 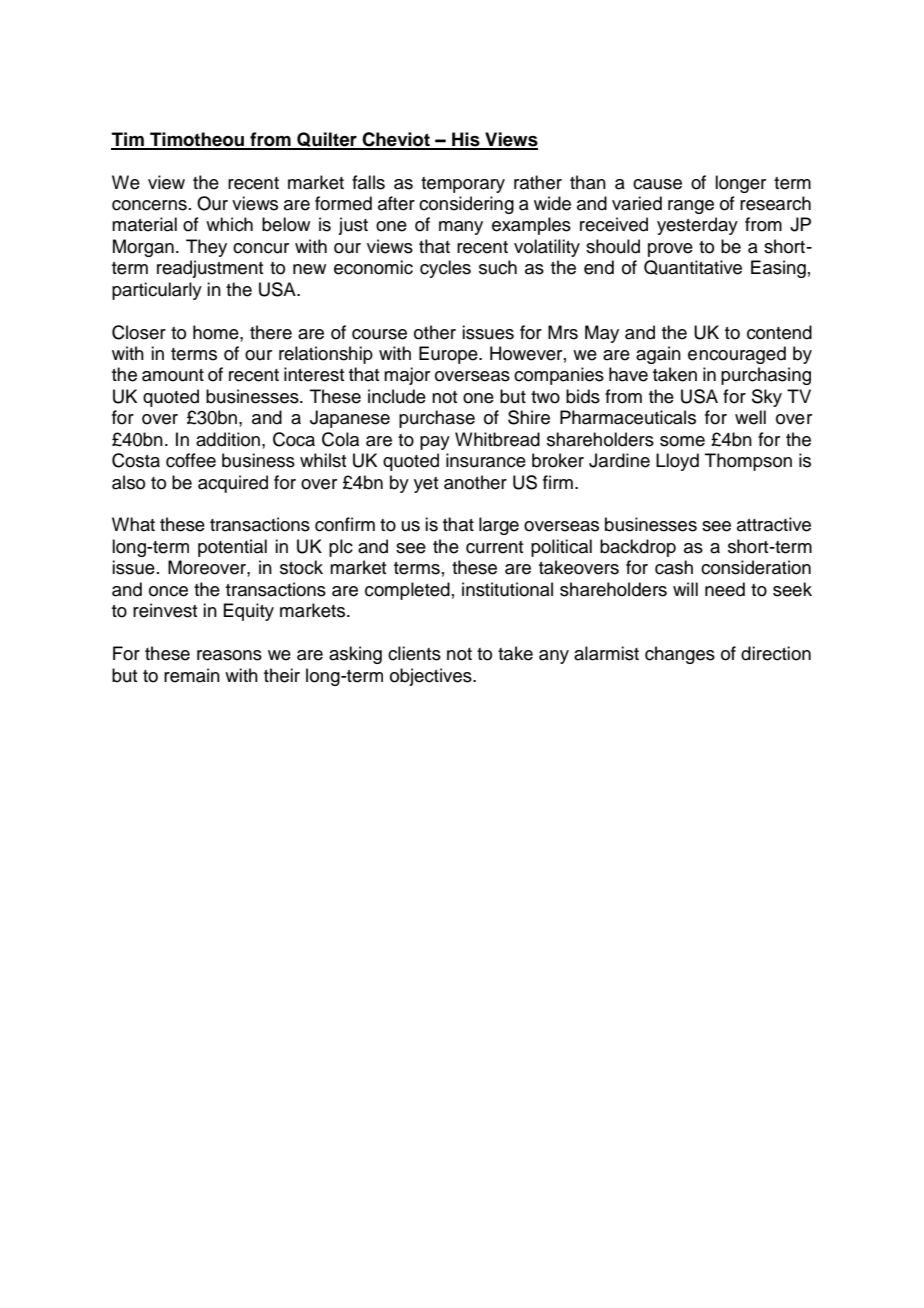 What do you see at coordinates (233, 484) in the page?
I see `acquired` at bounding box center [233, 484].
